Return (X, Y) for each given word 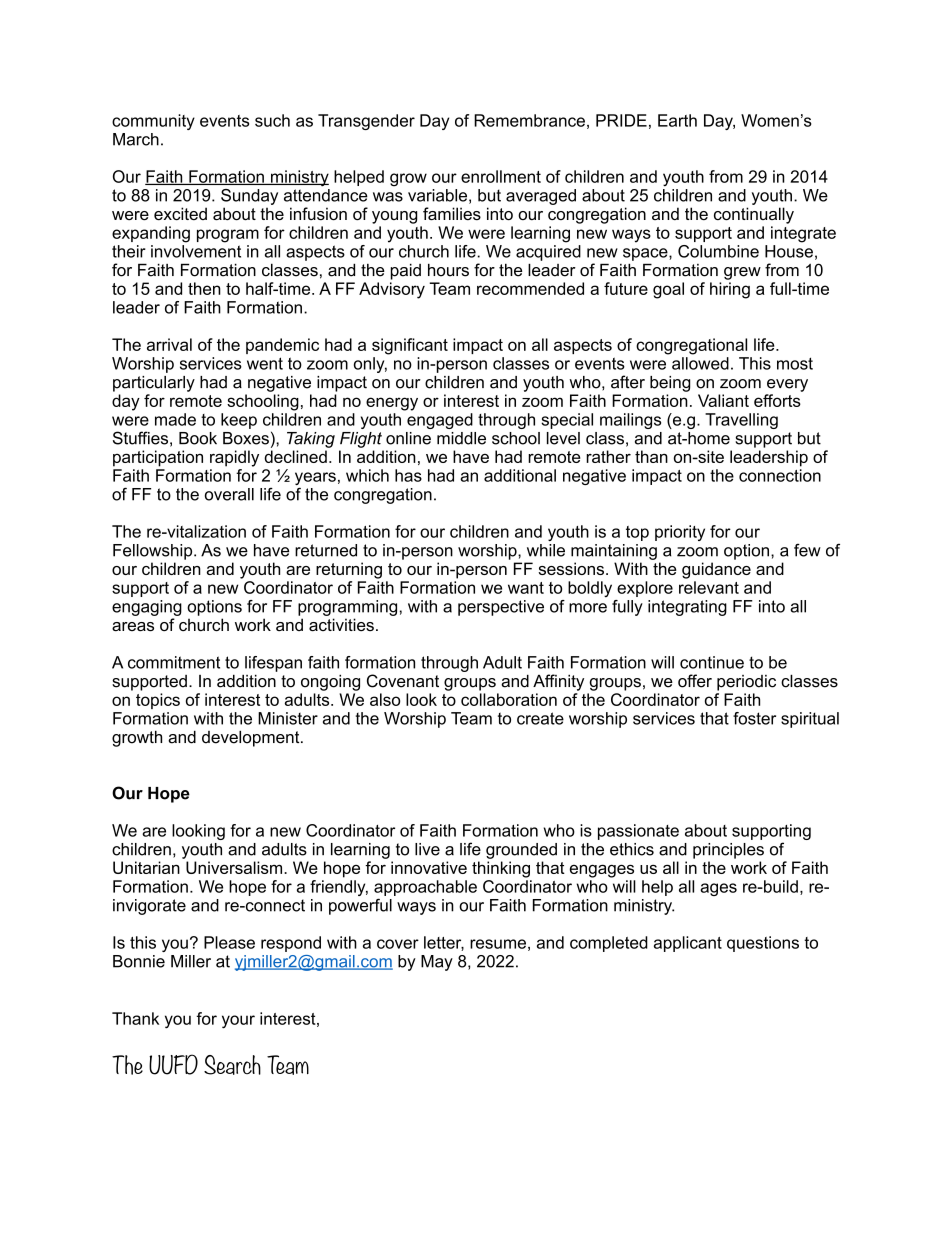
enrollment (501, 176)
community (153, 122)
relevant (709, 587)
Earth (677, 120)
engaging (147, 608)
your (238, 1022)
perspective (501, 608)
